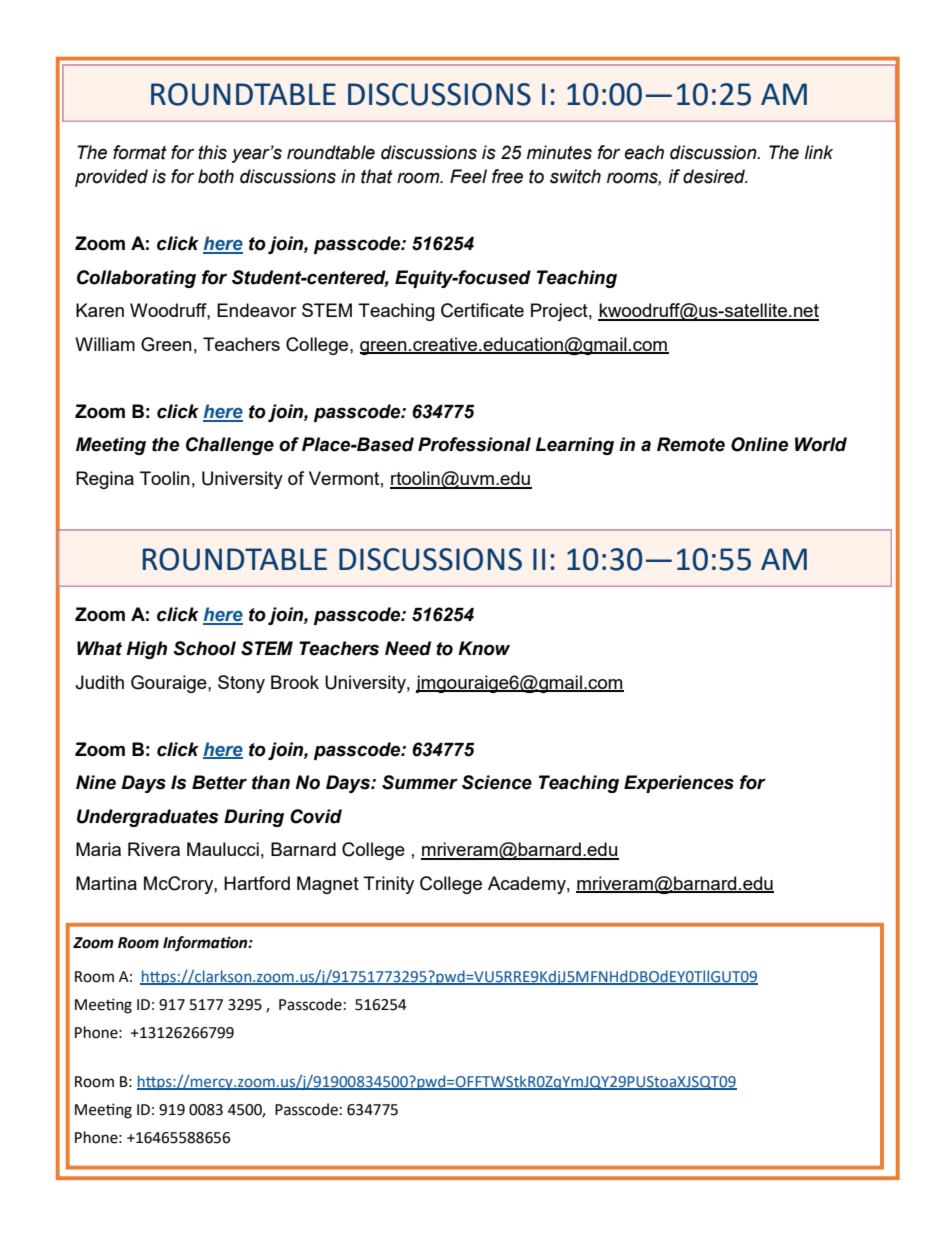 The width and height of the screenshot is (952, 1233). I want to click on Remote, so click(691, 444).
